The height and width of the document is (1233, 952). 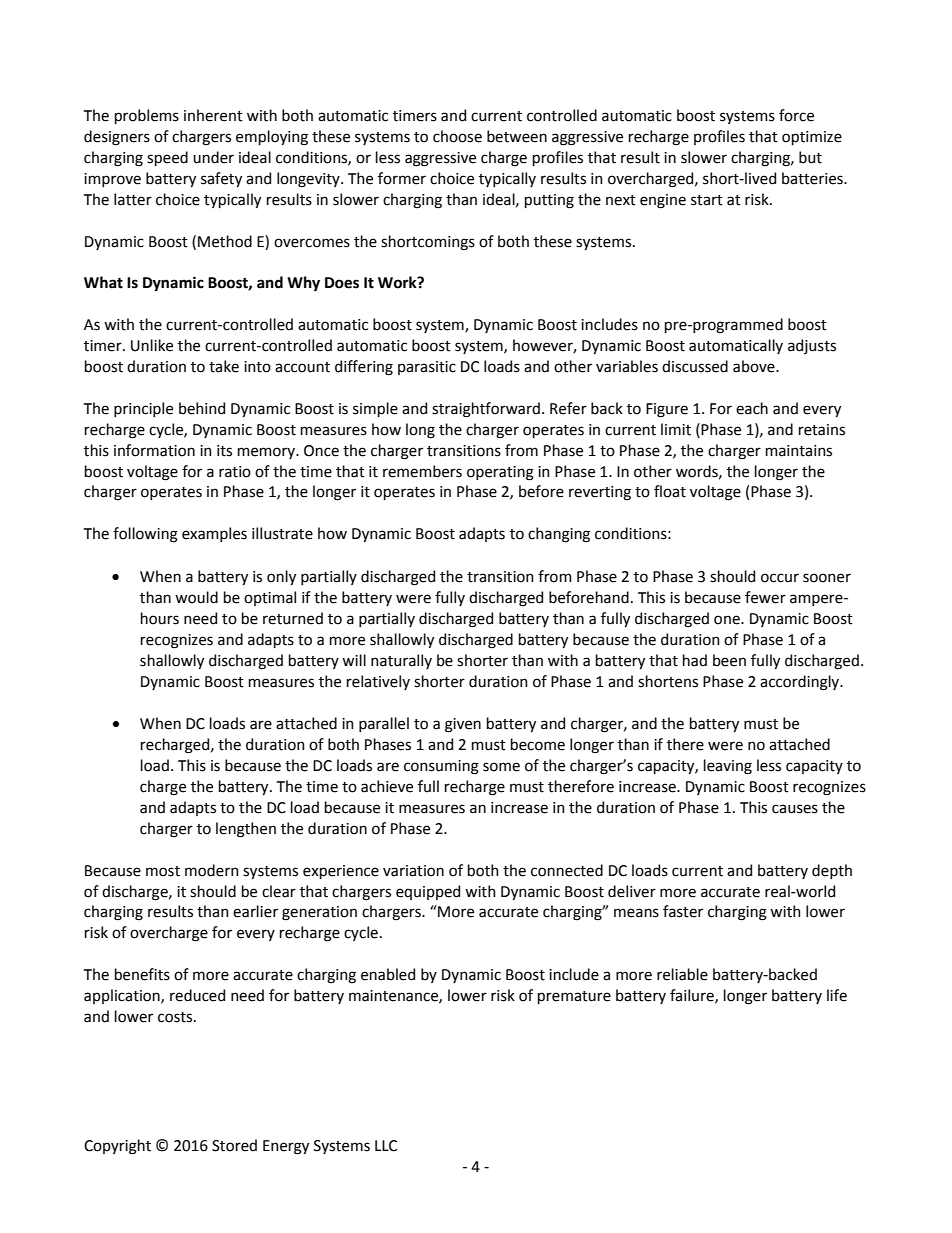 I want to click on consuming, so click(x=441, y=767).
